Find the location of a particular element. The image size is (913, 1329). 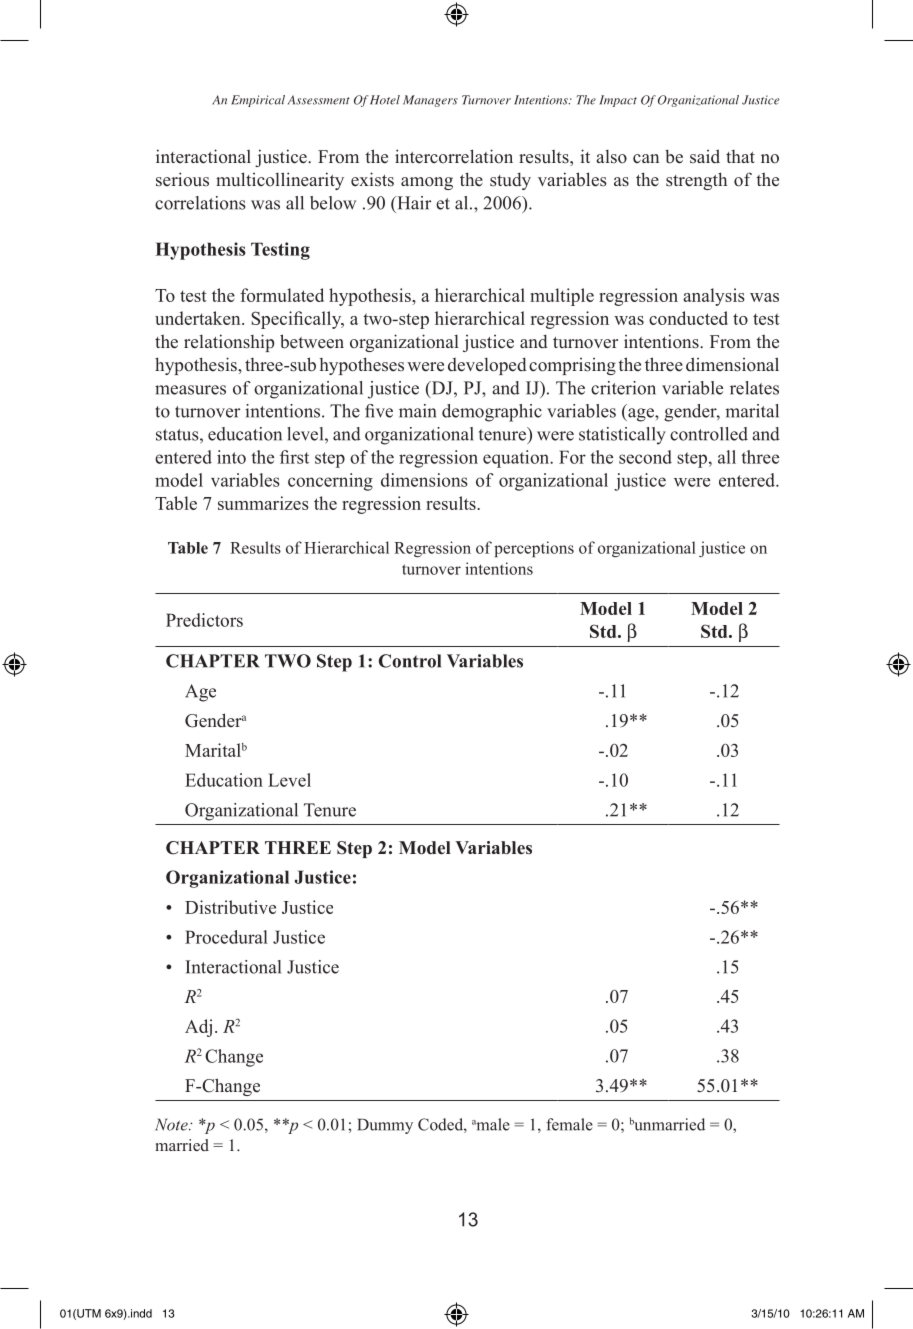

perceptions is located at coordinates (534, 549).
